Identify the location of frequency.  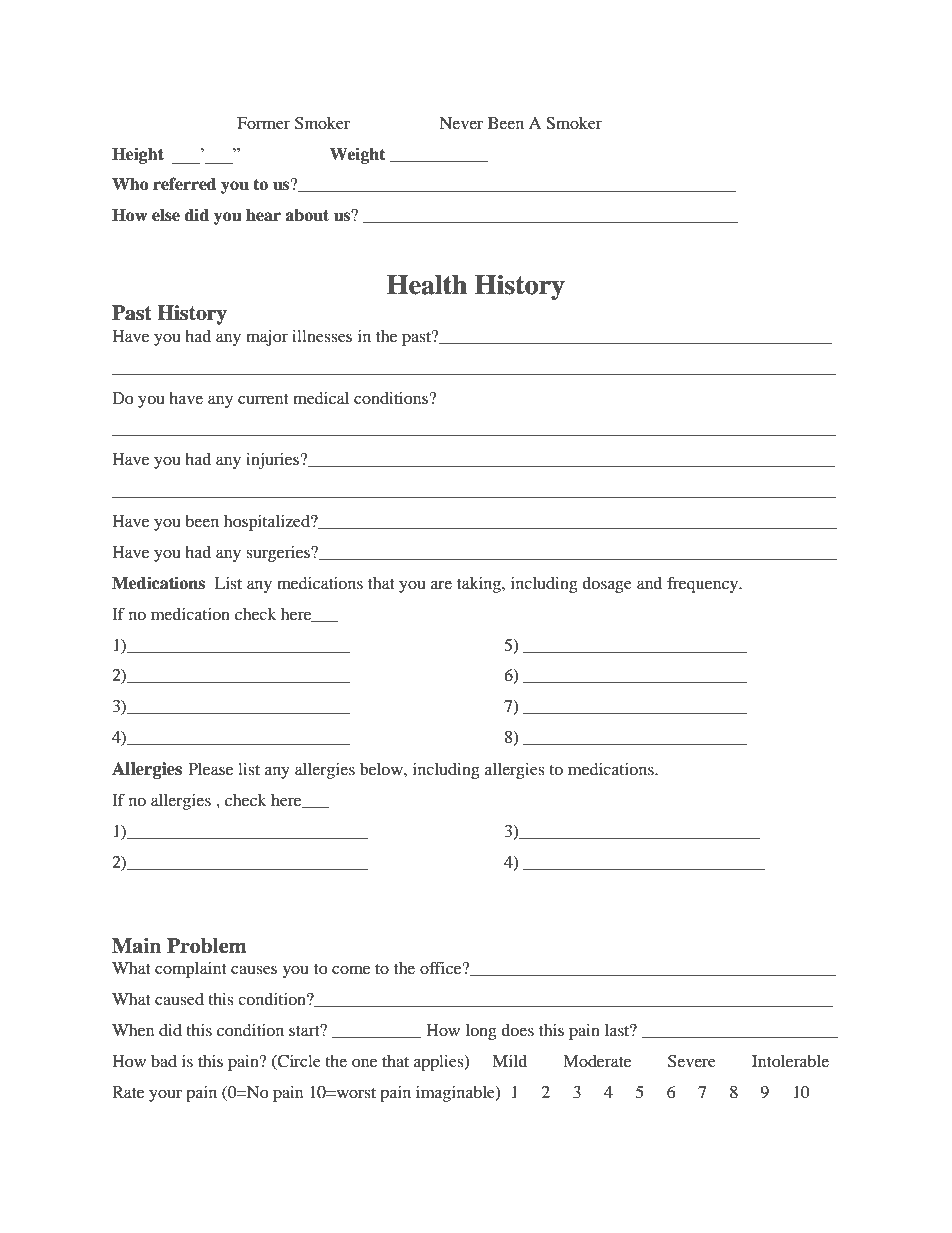
(703, 584).
